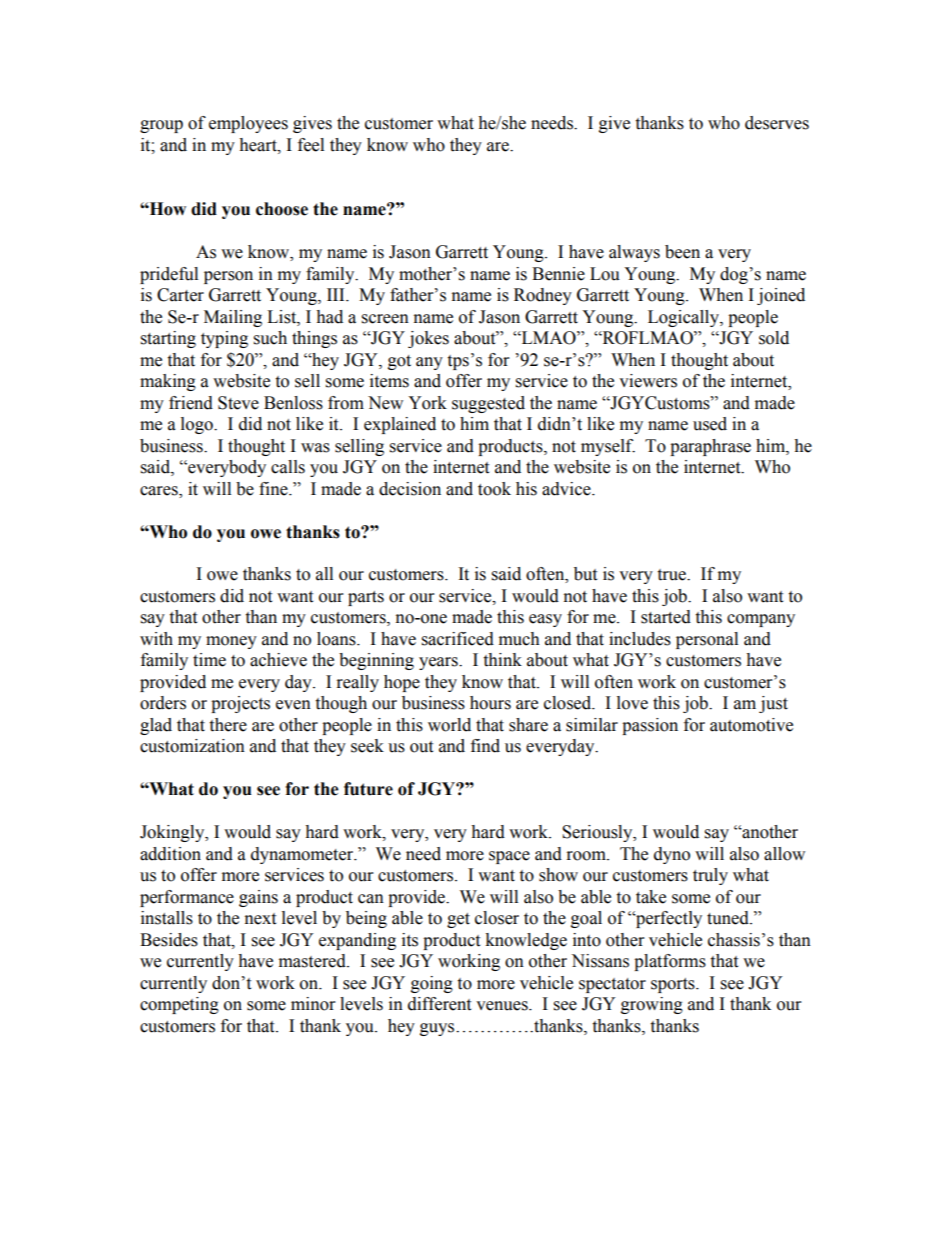  What do you see at coordinates (179, 1005) in the document?
I see `competing` at bounding box center [179, 1005].
